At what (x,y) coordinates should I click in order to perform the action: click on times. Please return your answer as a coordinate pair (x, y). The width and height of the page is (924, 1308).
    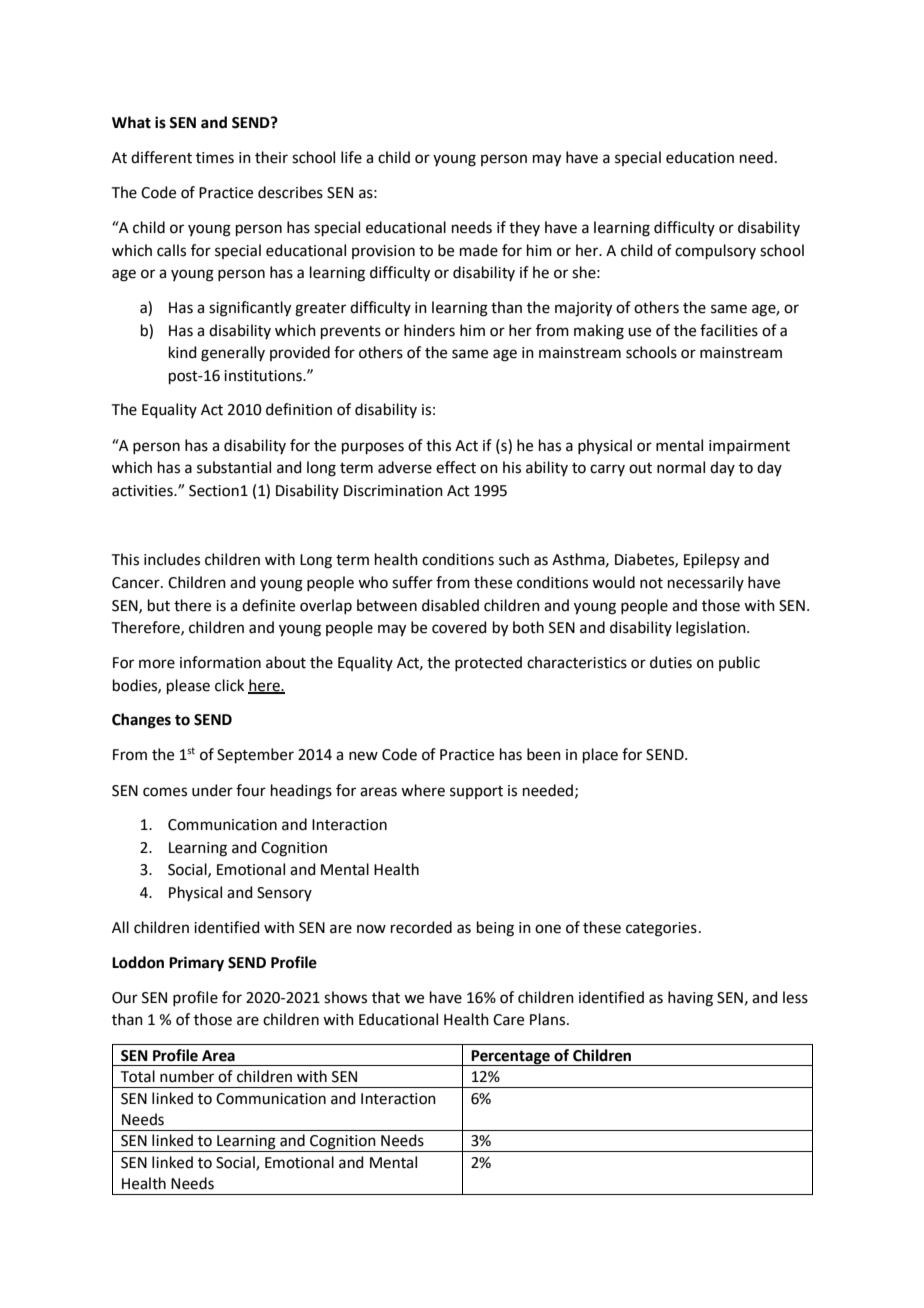
    Looking at the image, I should click on (215, 158).
